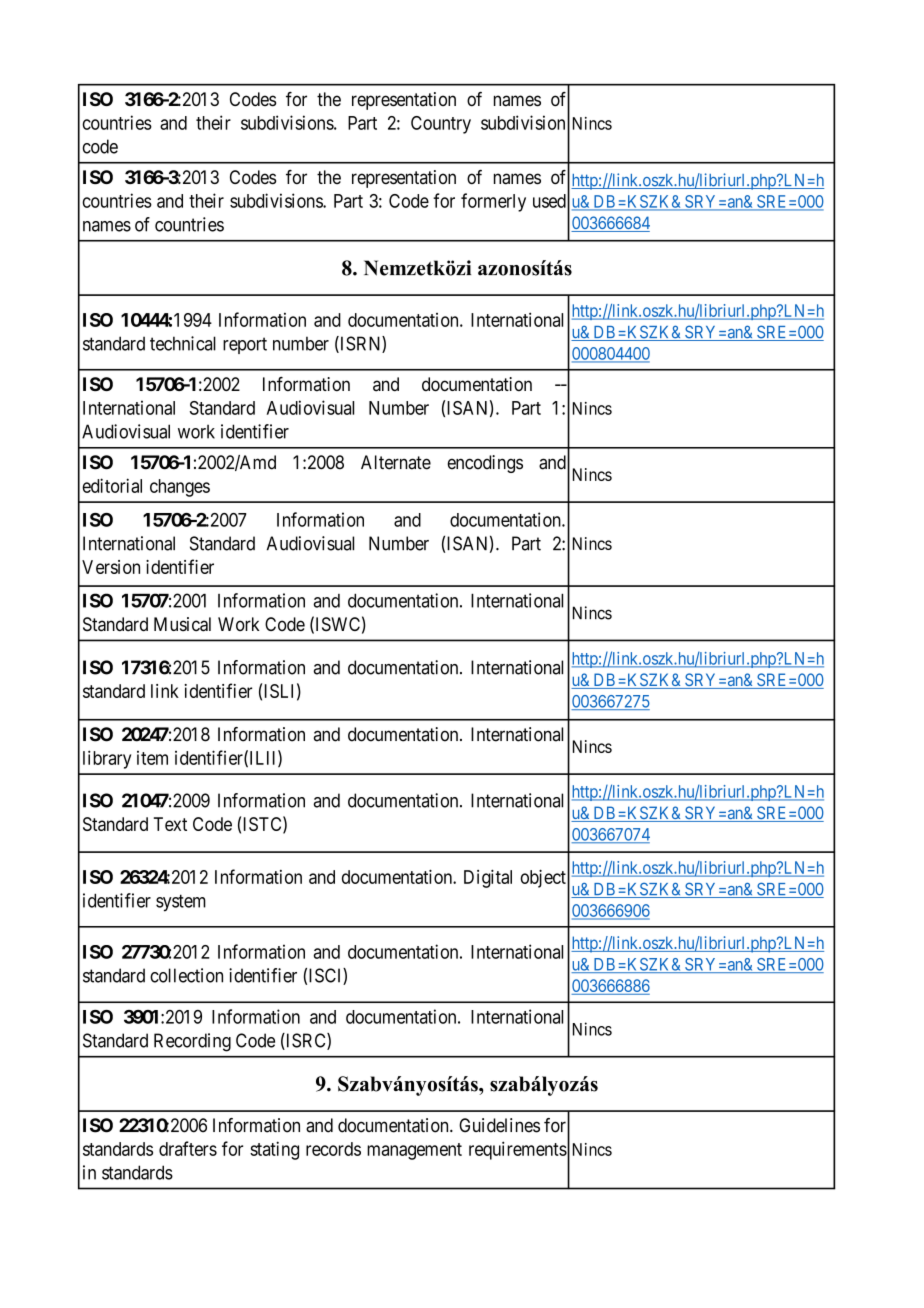 This page has width=924, height=1308. What do you see at coordinates (188, 1148) in the page?
I see `drafters` at bounding box center [188, 1148].
